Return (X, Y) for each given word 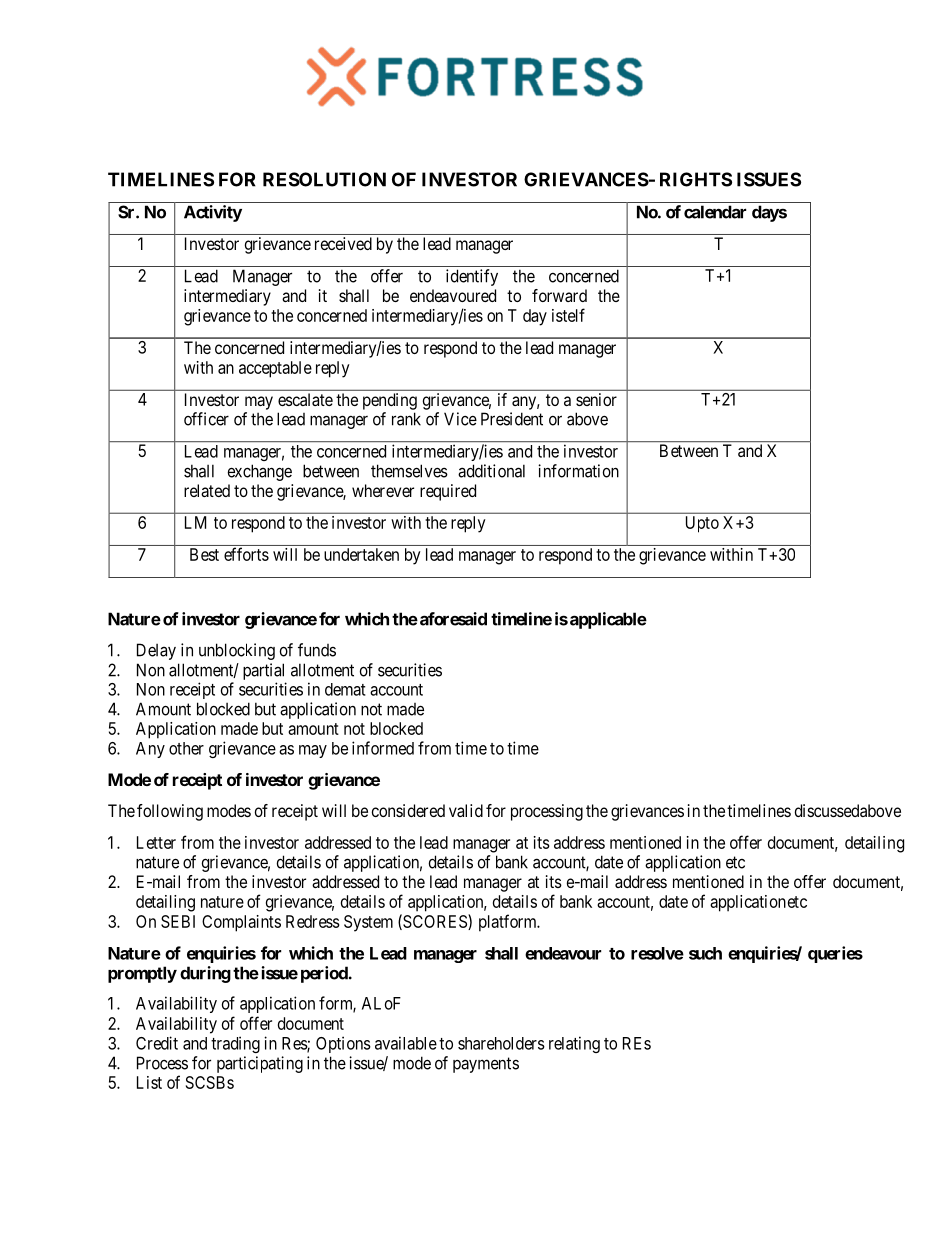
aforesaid (452, 619)
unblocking (237, 651)
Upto (702, 524)
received (343, 243)
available (406, 1043)
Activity (213, 213)
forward (559, 295)
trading (235, 1044)
